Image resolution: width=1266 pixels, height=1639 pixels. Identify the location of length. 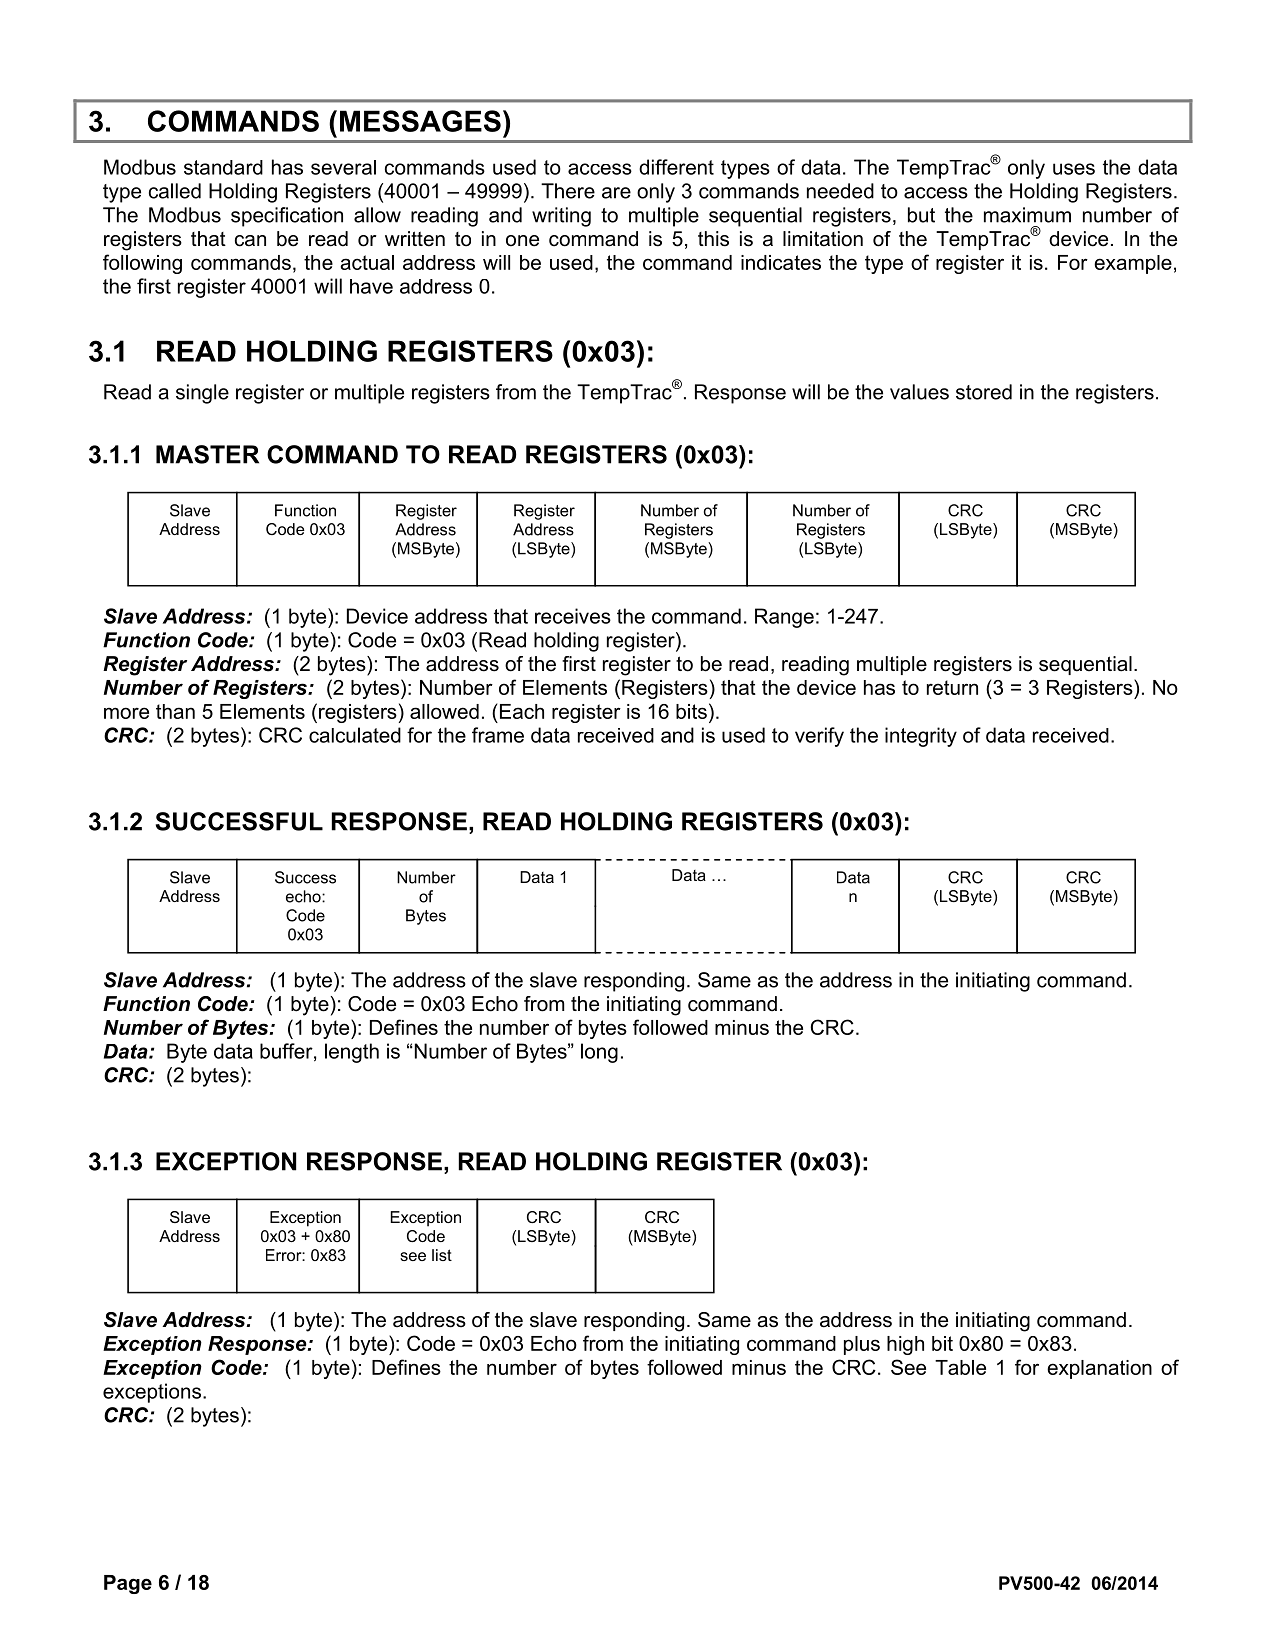
(352, 1053).
